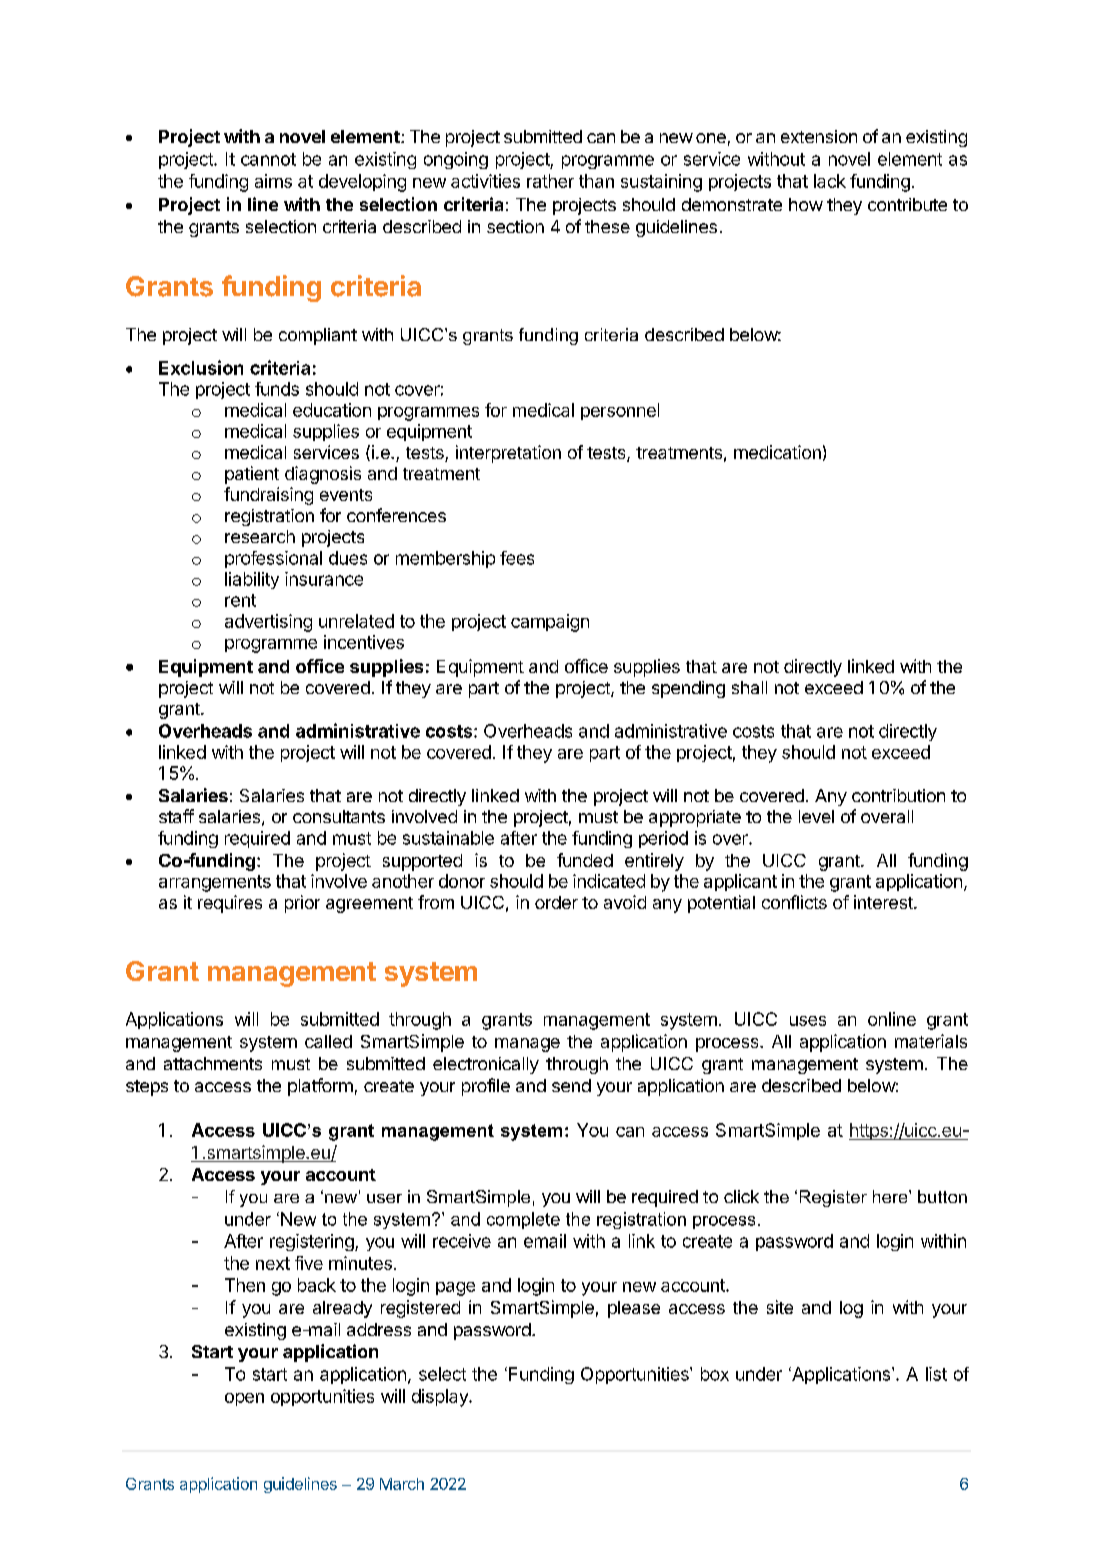  What do you see at coordinates (273, 181) in the screenshot?
I see `aims` at bounding box center [273, 181].
